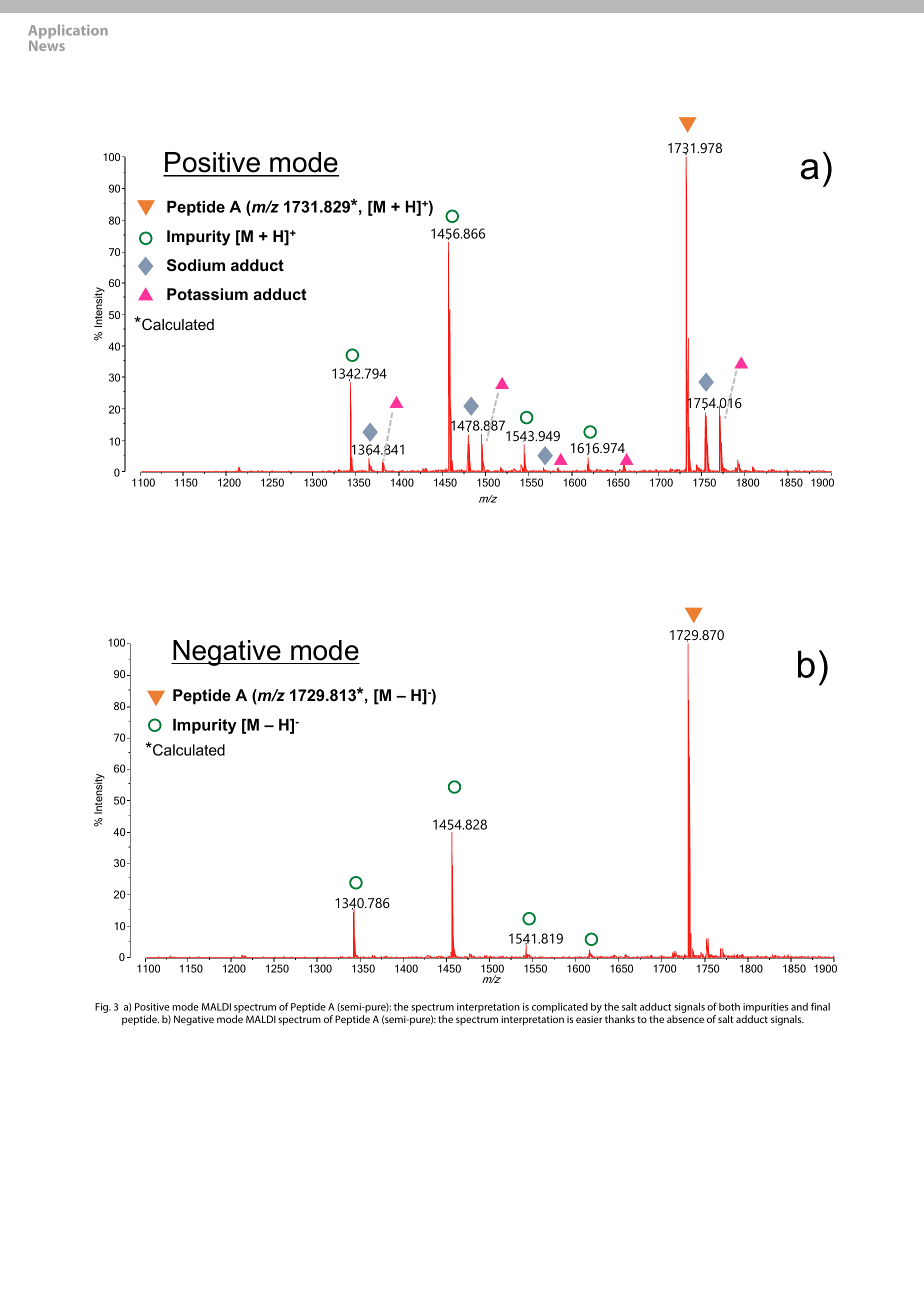  Describe the element at coordinates (560, 1008) in the screenshot. I see `complicated` at that location.
